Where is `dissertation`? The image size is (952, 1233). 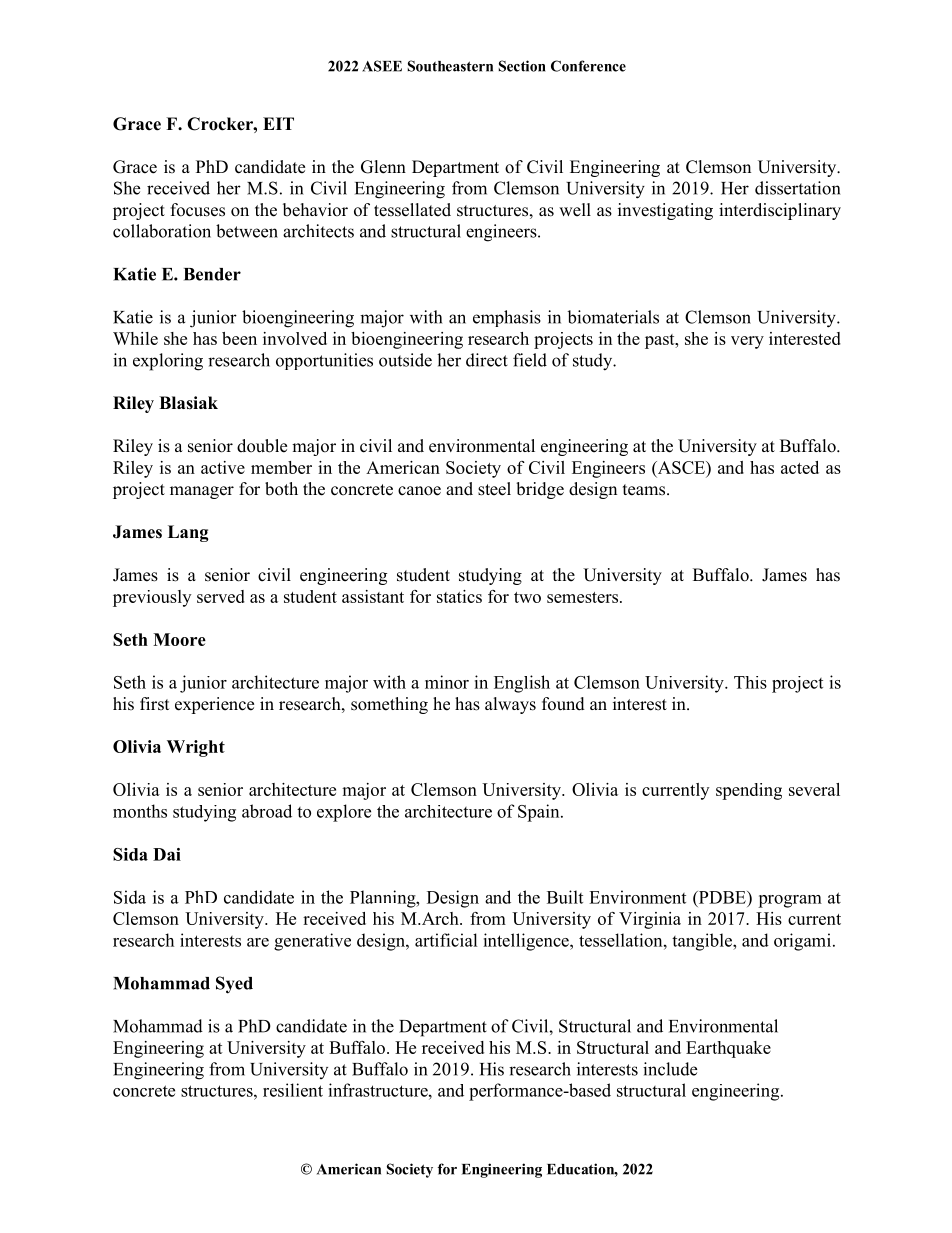
dissertation is located at coordinates (797, 188).
